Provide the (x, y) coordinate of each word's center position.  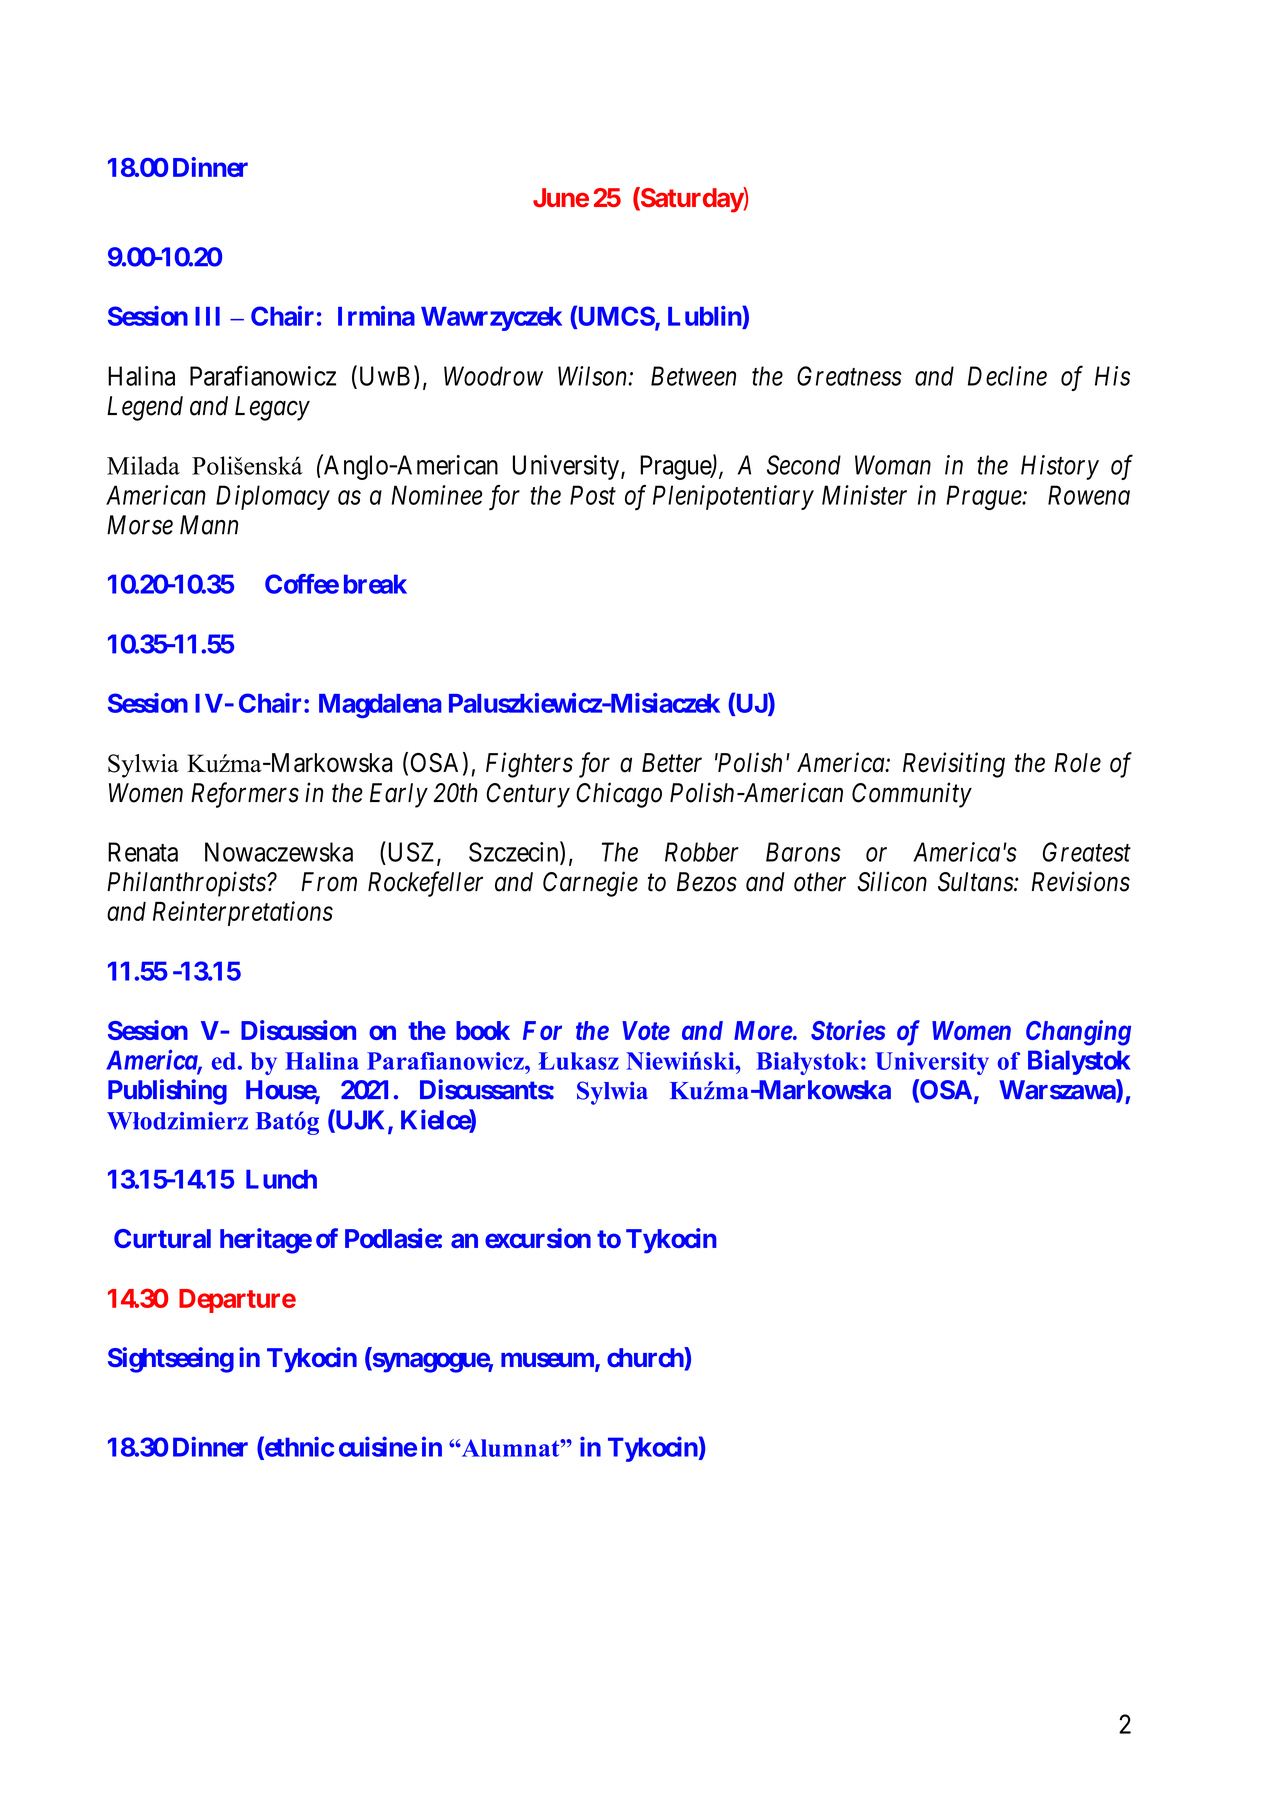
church (646, 1358)
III (207, 316)
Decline (1007, 376)
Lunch (281, 1179)
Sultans (976, 882)
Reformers (245, 795)
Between (693, 376)
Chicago (619, 795)
